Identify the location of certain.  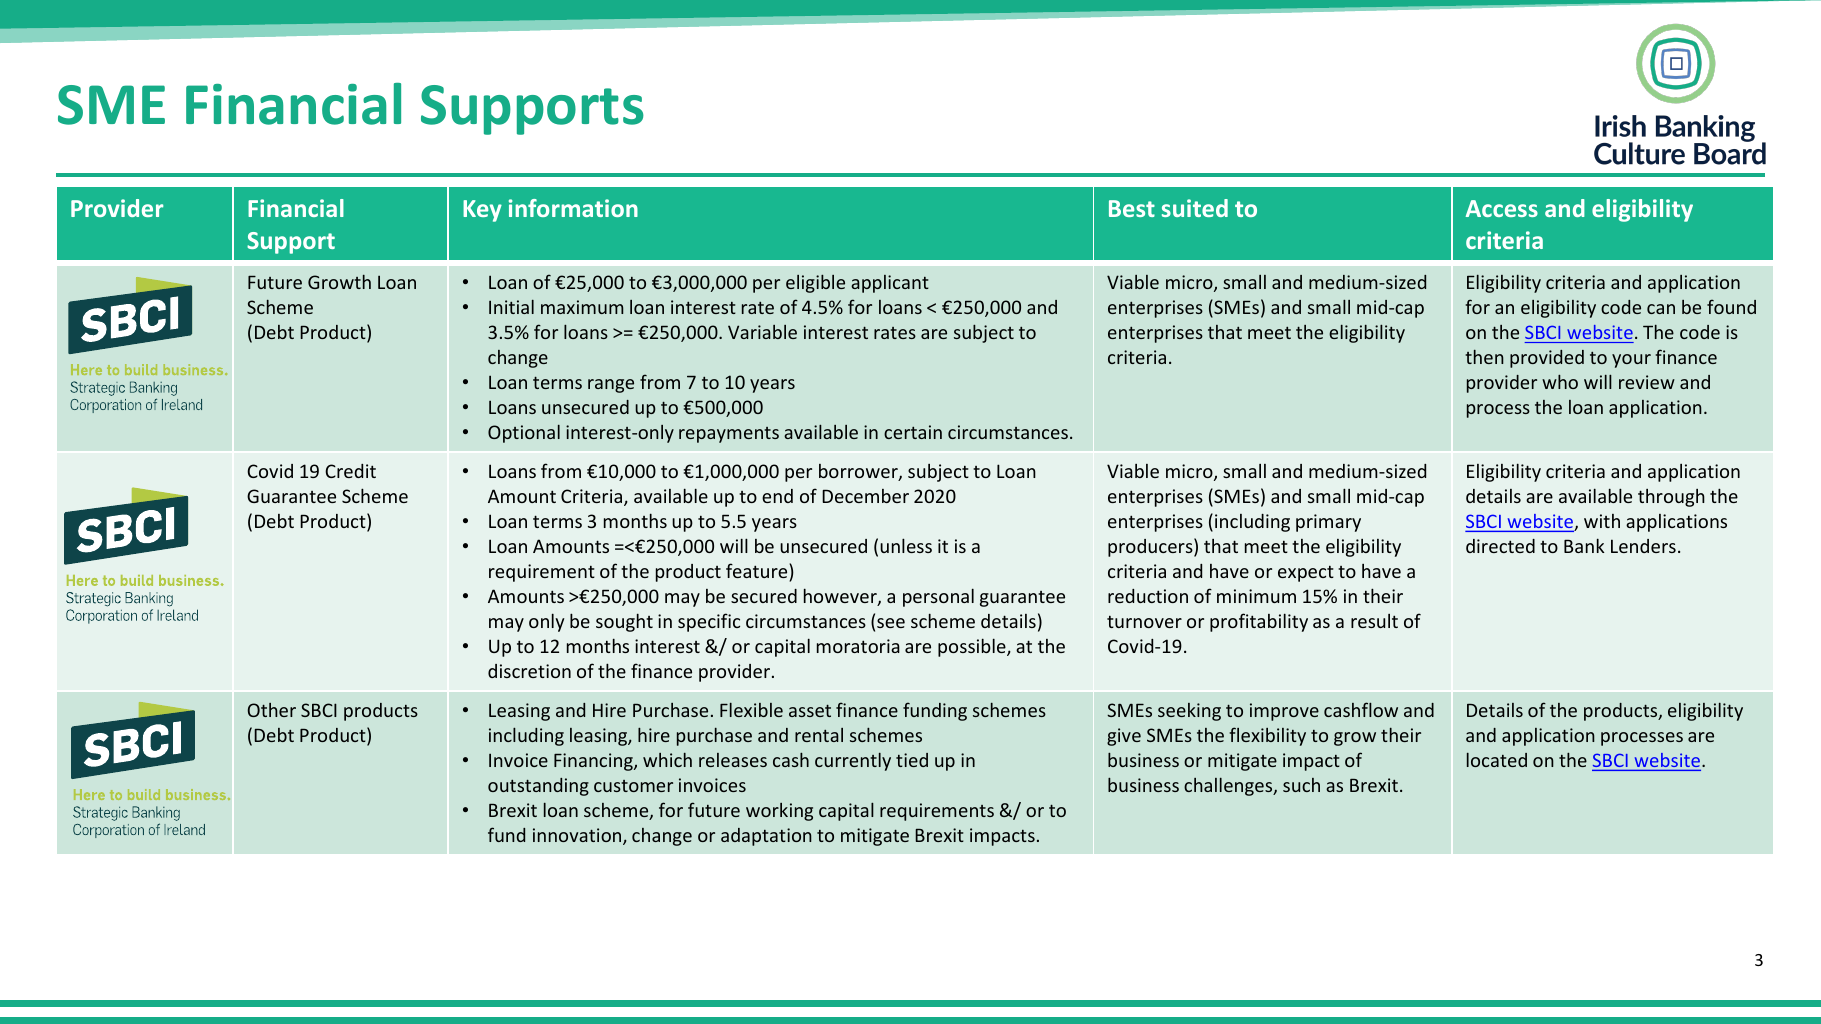
(913, 432).
